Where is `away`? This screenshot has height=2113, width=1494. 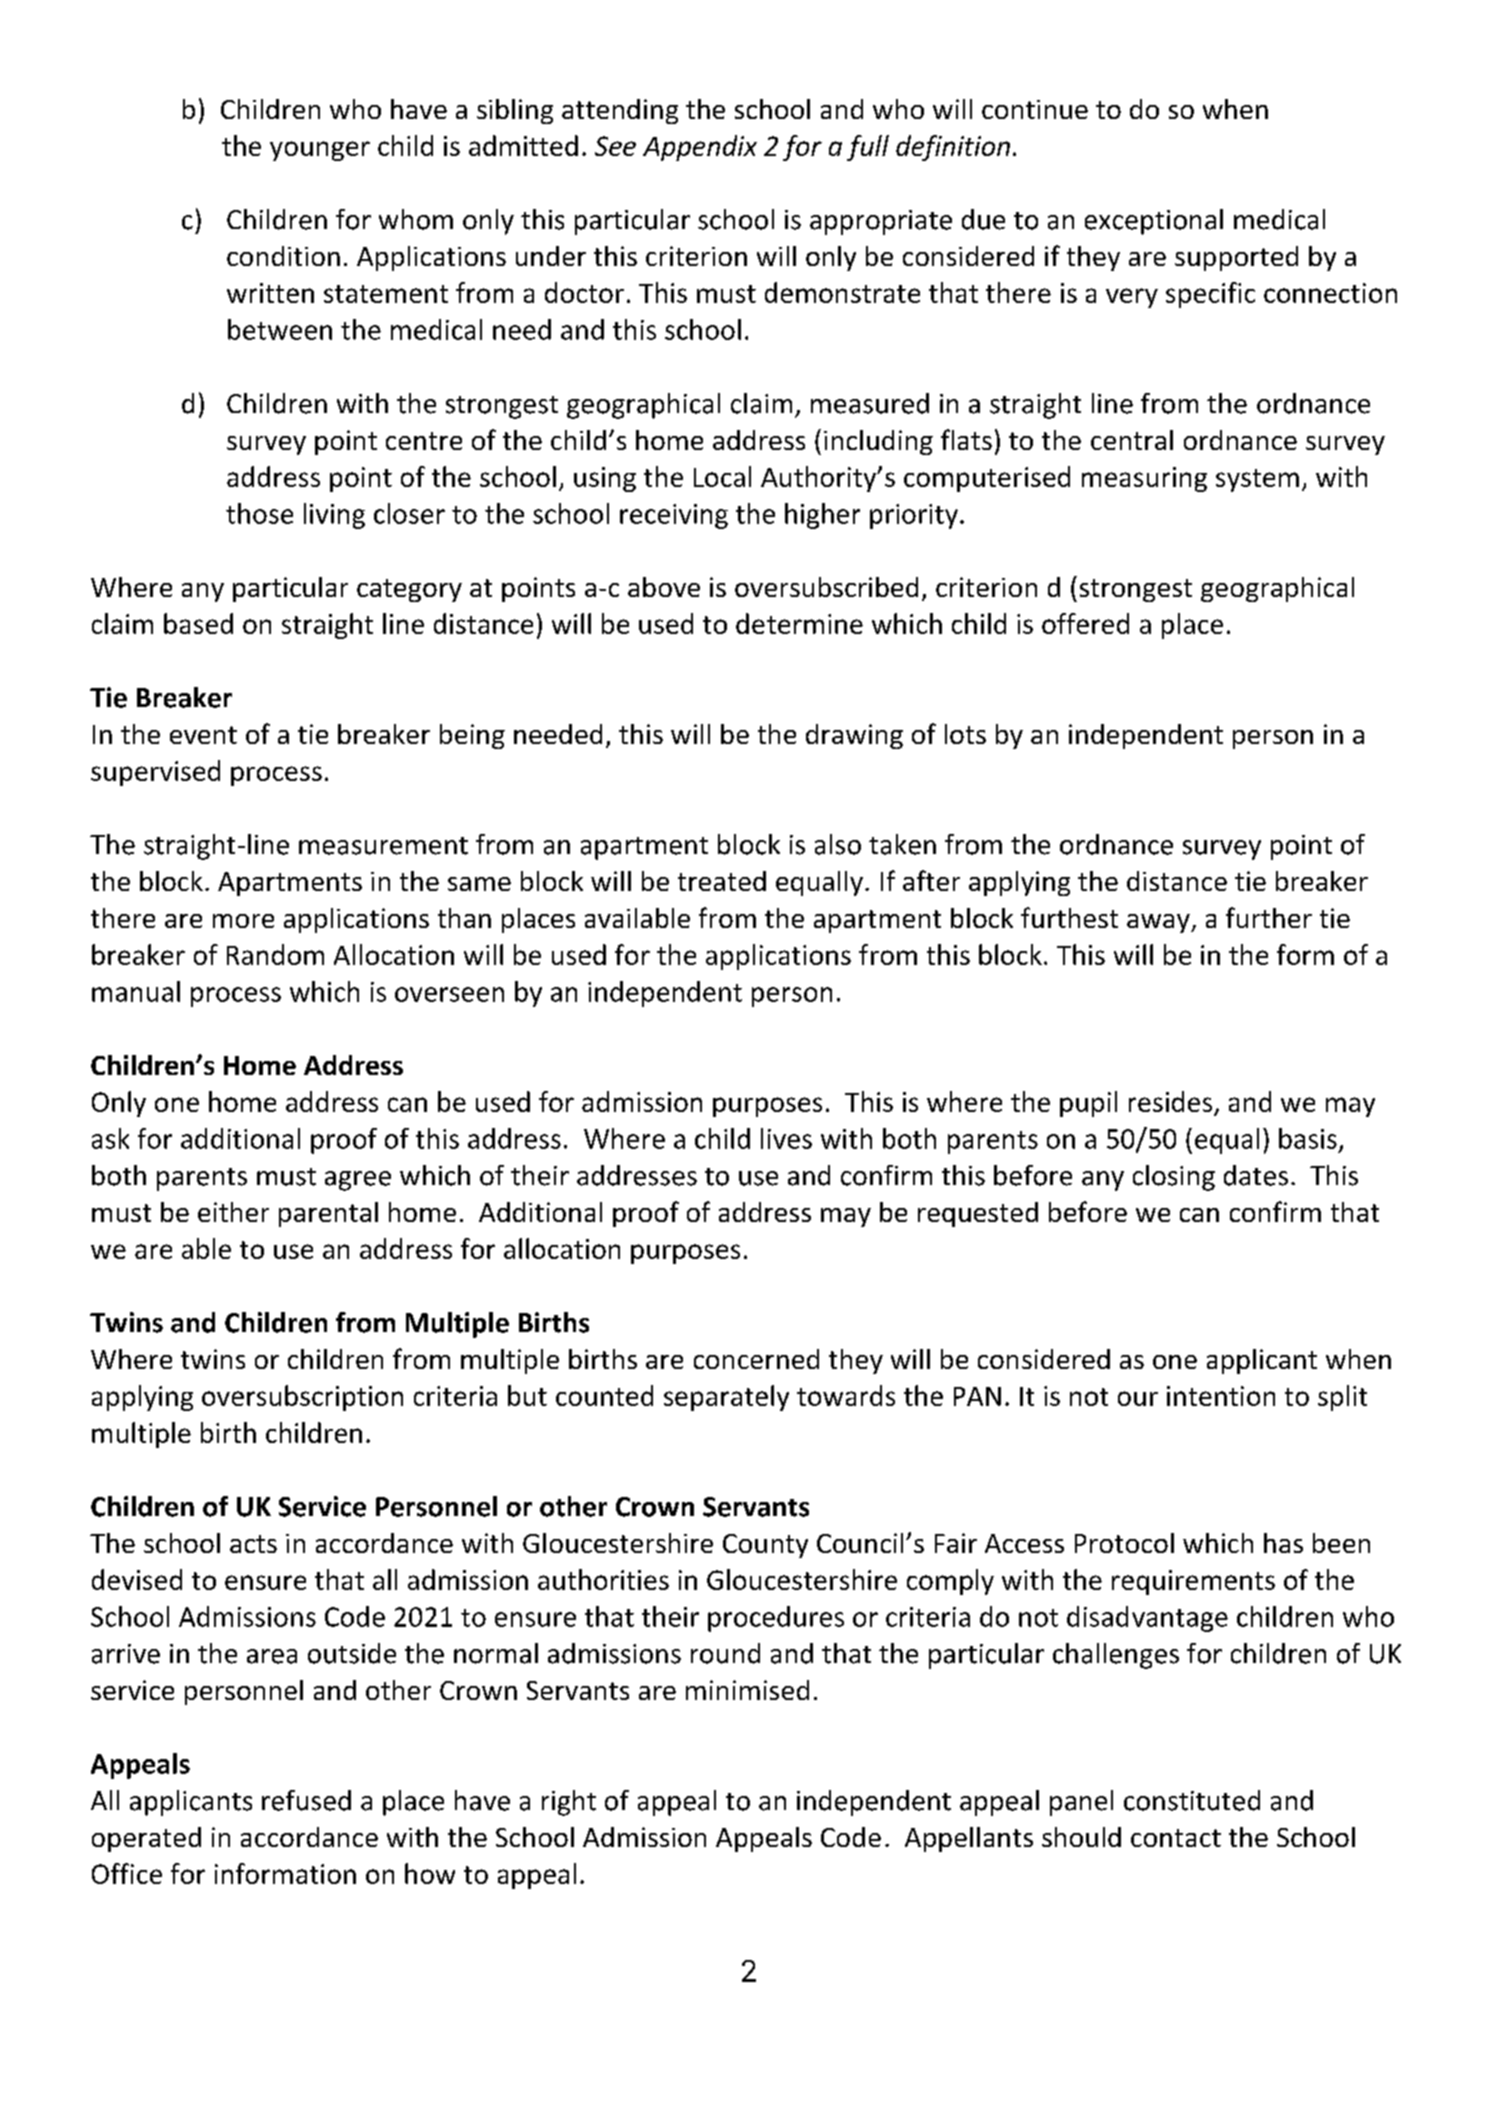 away is located at coordinates (1159, 923).
